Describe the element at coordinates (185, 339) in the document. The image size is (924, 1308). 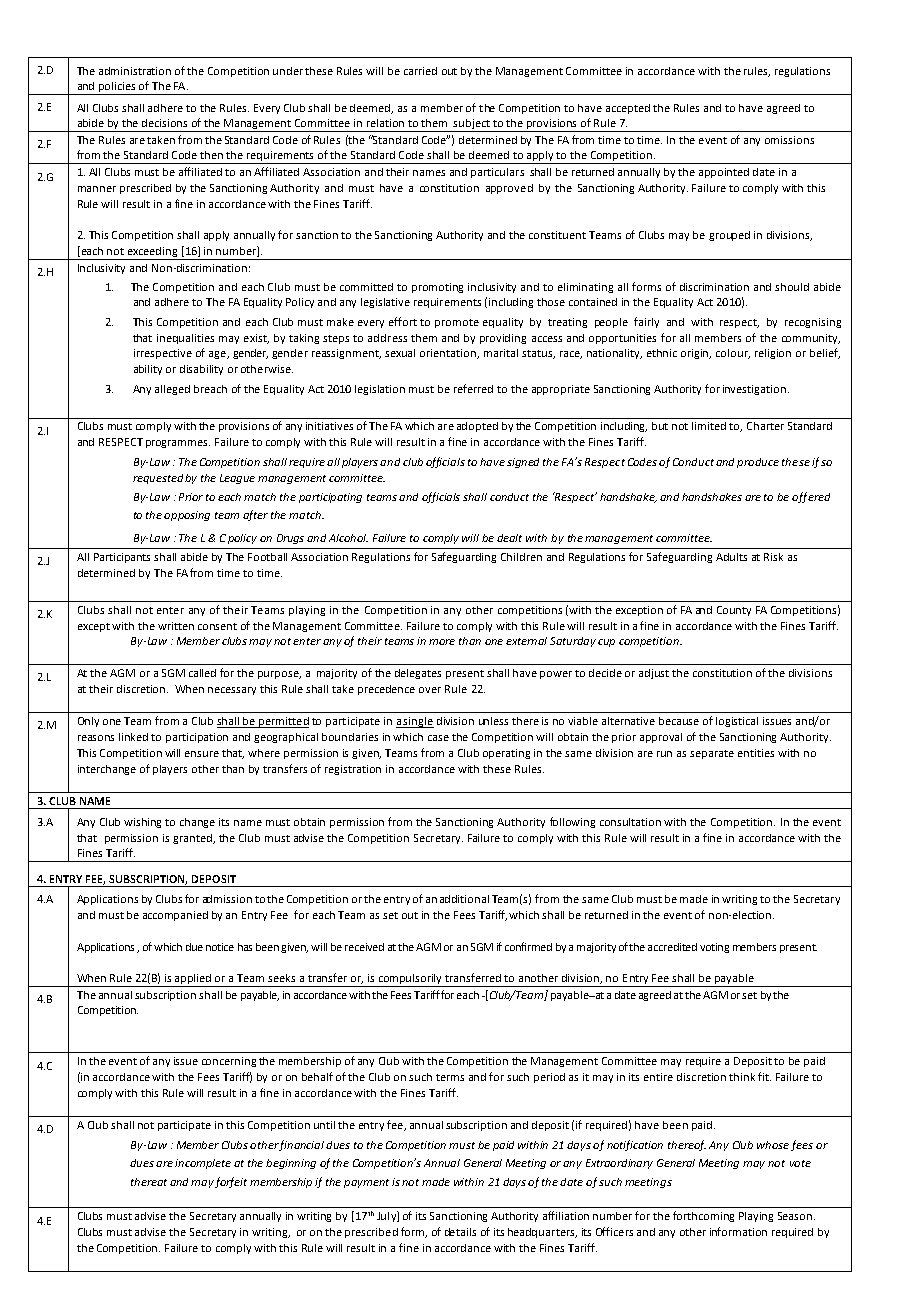
I see `inequalities` at that location.
